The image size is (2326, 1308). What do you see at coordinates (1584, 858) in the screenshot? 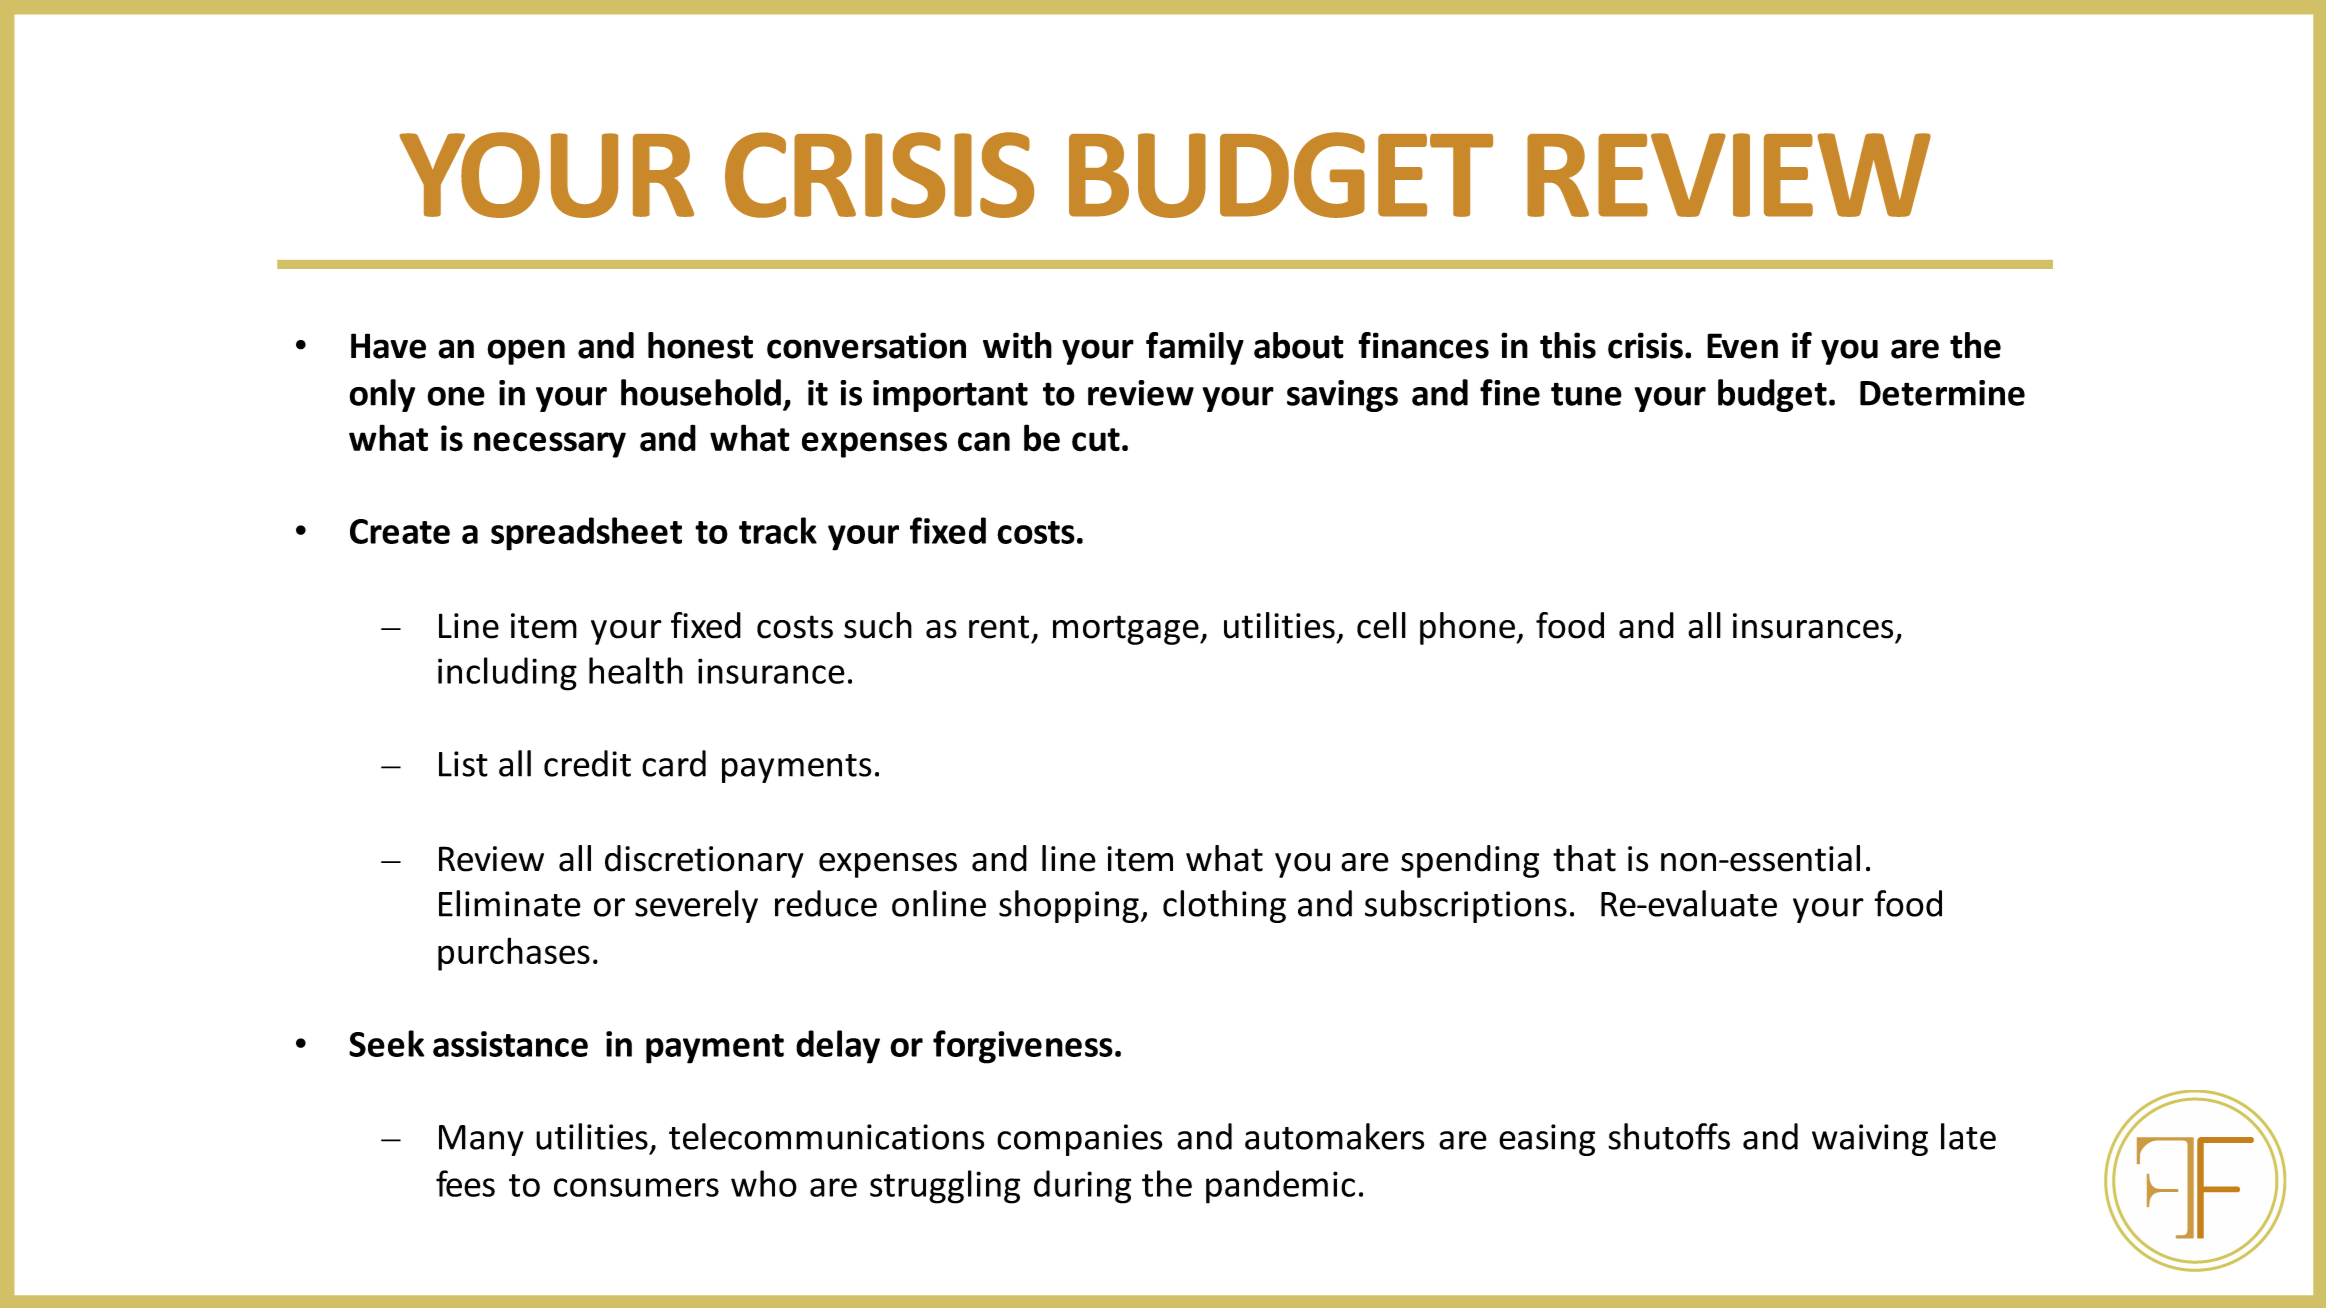
I see `that` at bounding box center [1584, 858].
